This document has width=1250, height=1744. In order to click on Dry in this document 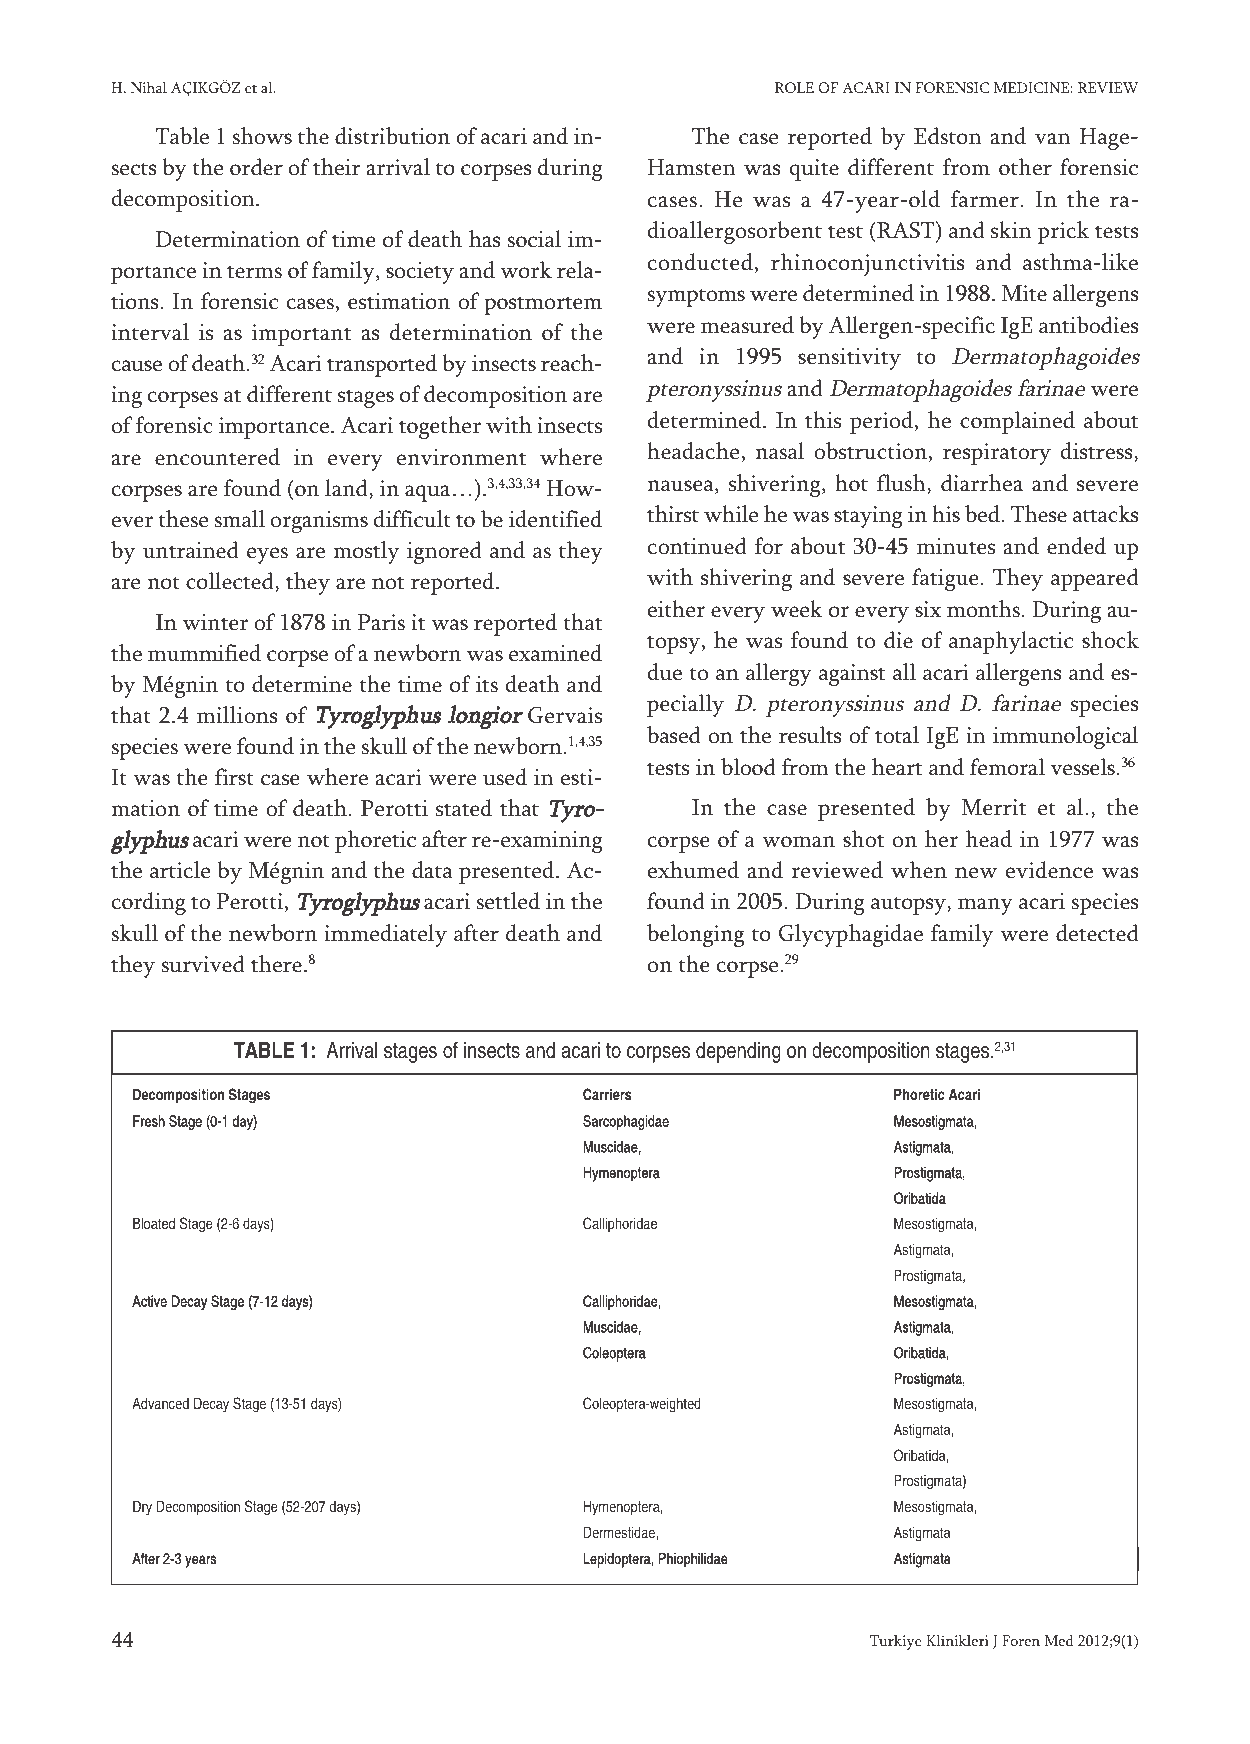, I will do `click(142, 1508)`.
